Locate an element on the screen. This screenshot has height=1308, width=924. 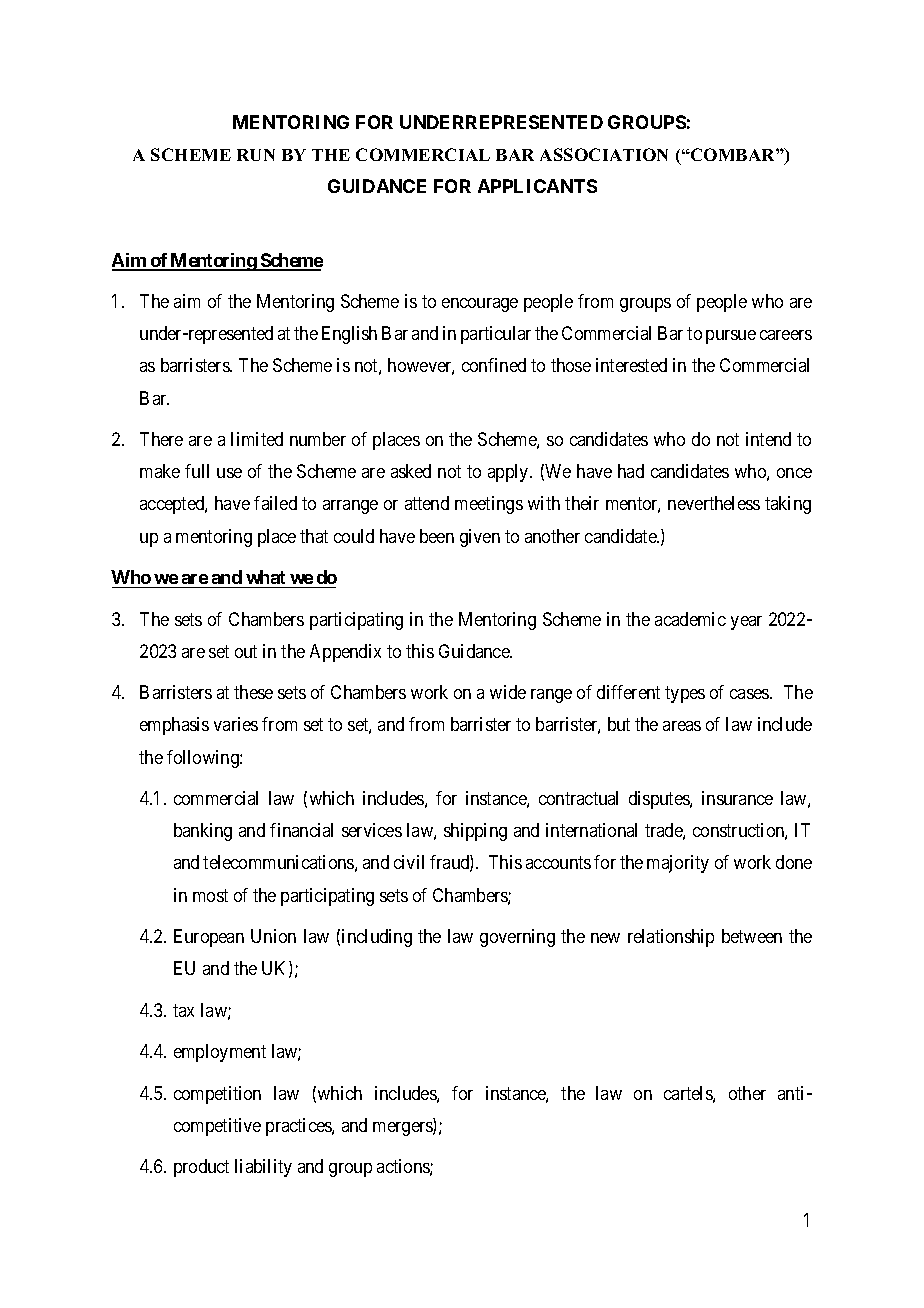
relationship is located at coordinates (671, 938).
